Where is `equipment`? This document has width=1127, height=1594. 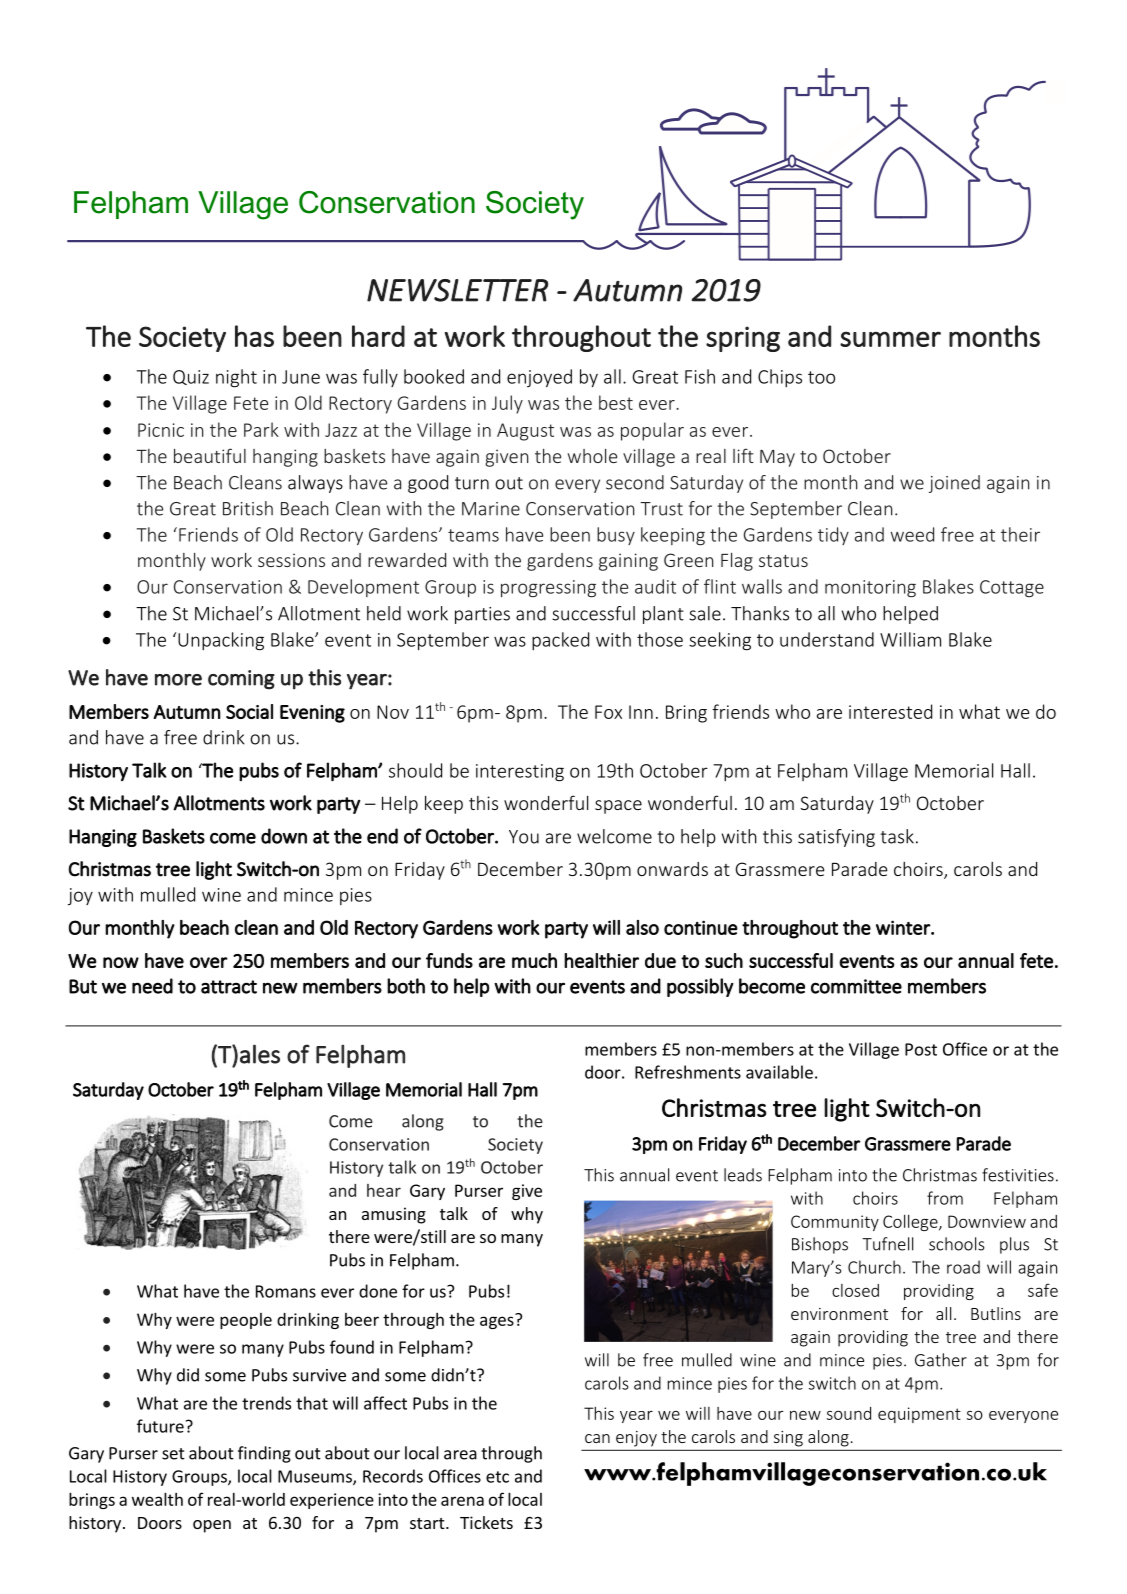 equipment is located at coordinates (919, 1415).
